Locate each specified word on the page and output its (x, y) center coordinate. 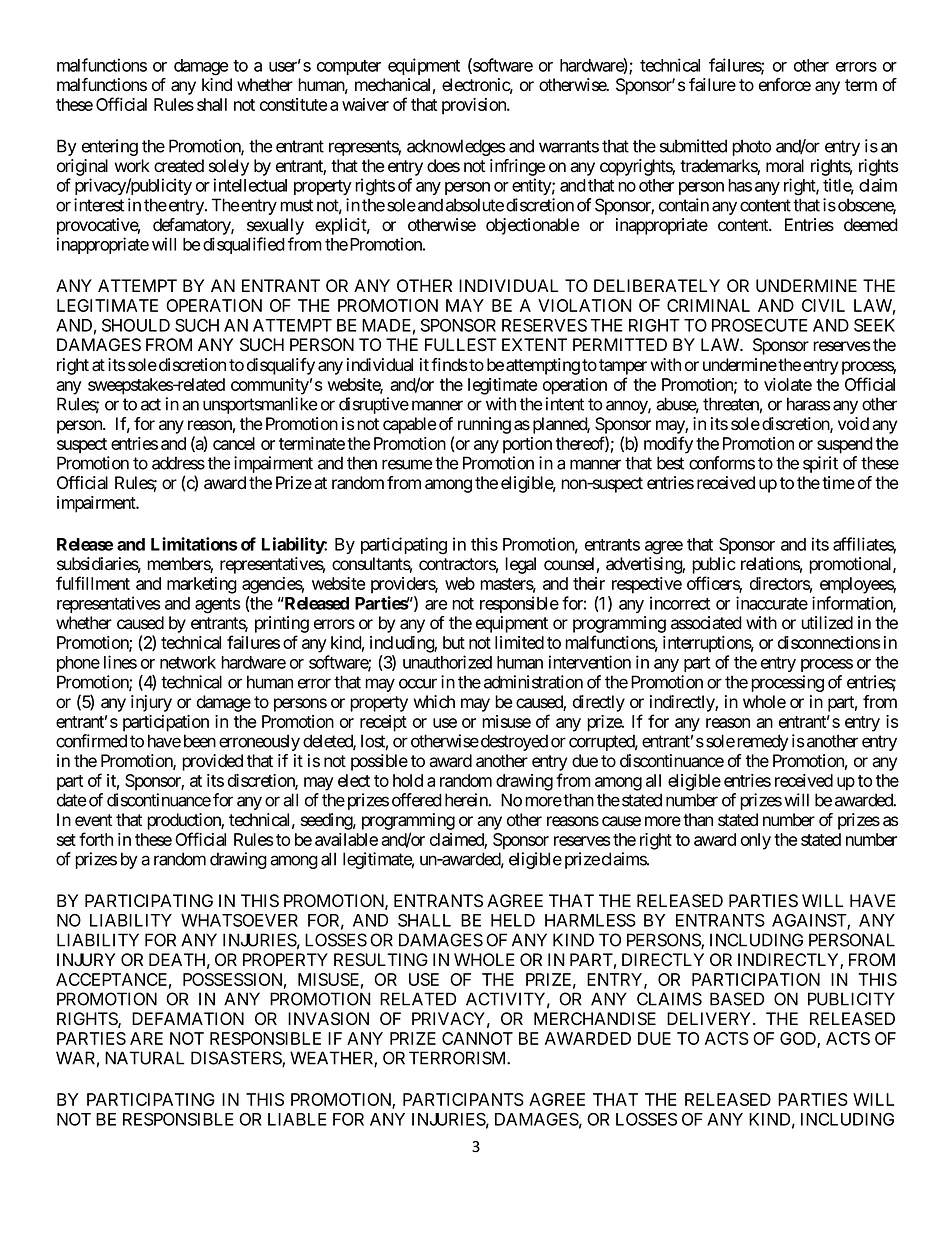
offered (417, 800)
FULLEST (461, 345)
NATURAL (144, 1058)
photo (751, 147)
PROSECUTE (760, 325)
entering (110, 147)
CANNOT (477, 1038)
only (756, 841)
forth (96, 839)
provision (475, 106)
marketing (202, 585)
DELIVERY (710, 1018)
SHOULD (136, 325)
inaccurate (772, 603)
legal (520, 565)
